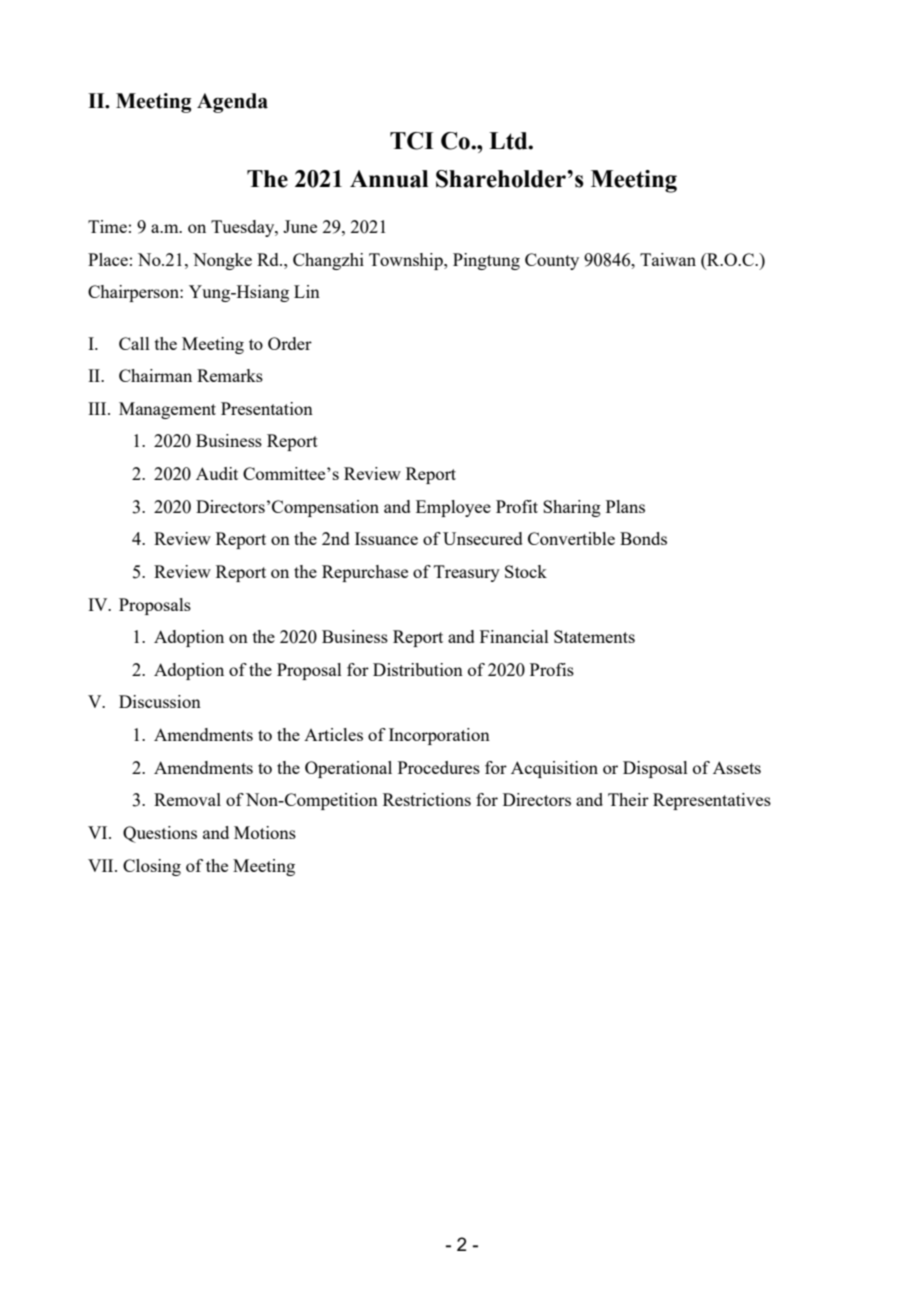 The width and height of the screenshot is (924, 1308). I want to click on Restrictions, so click(427, 799).
